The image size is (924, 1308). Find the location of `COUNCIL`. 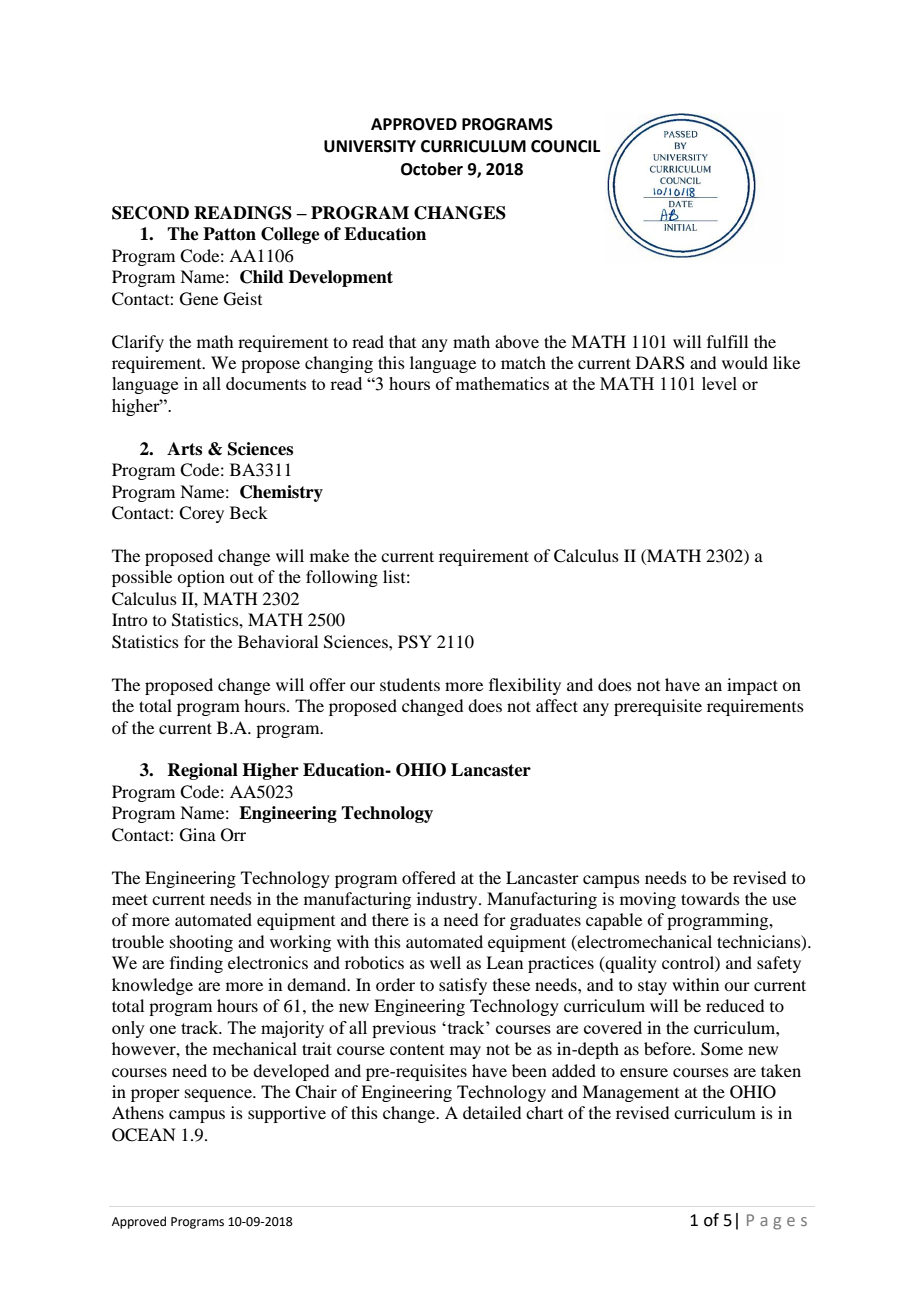

COUNCIL is located at coordinates (565, 146).
